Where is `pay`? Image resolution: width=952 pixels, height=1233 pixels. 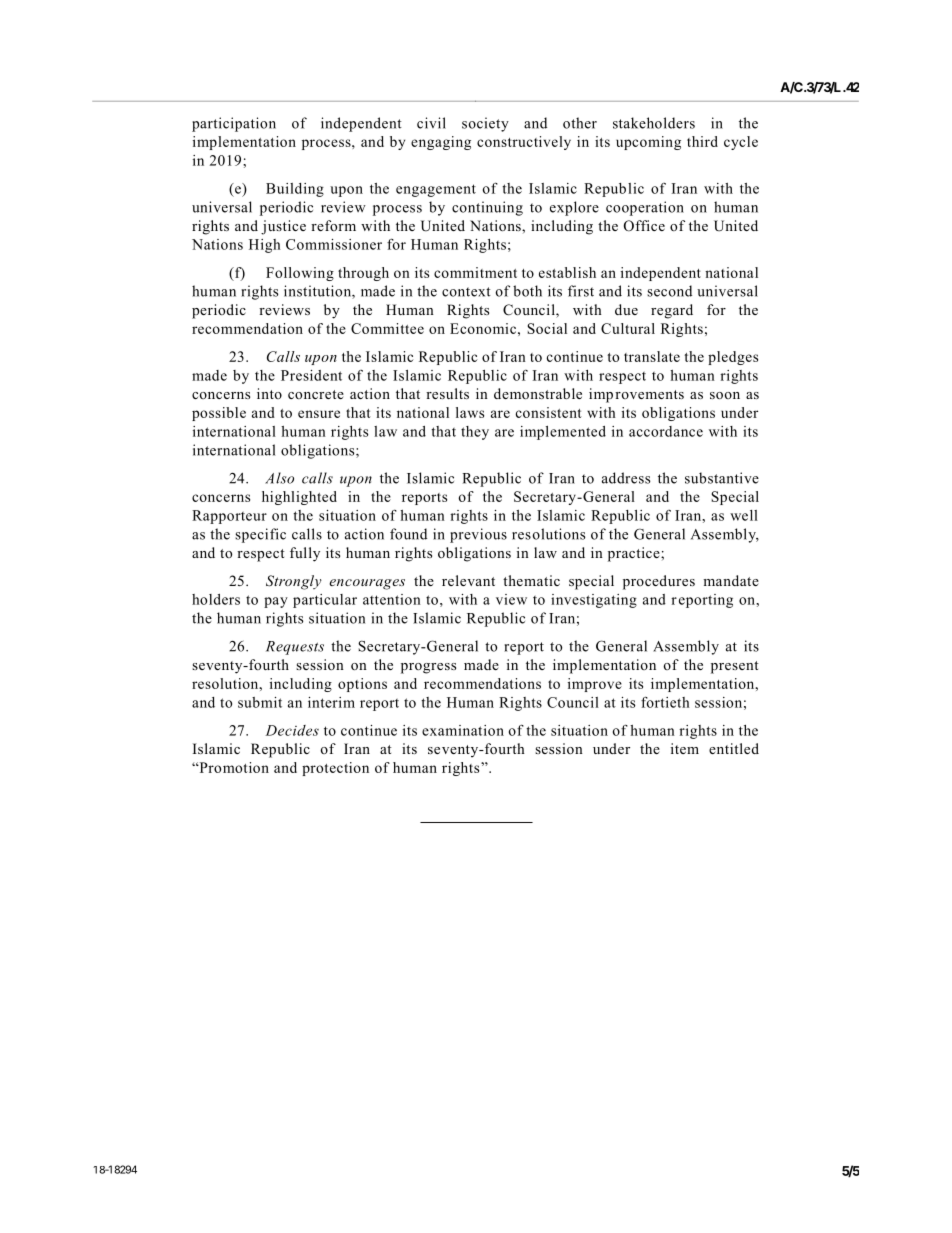
pay is located at coordinates (276, 602).
